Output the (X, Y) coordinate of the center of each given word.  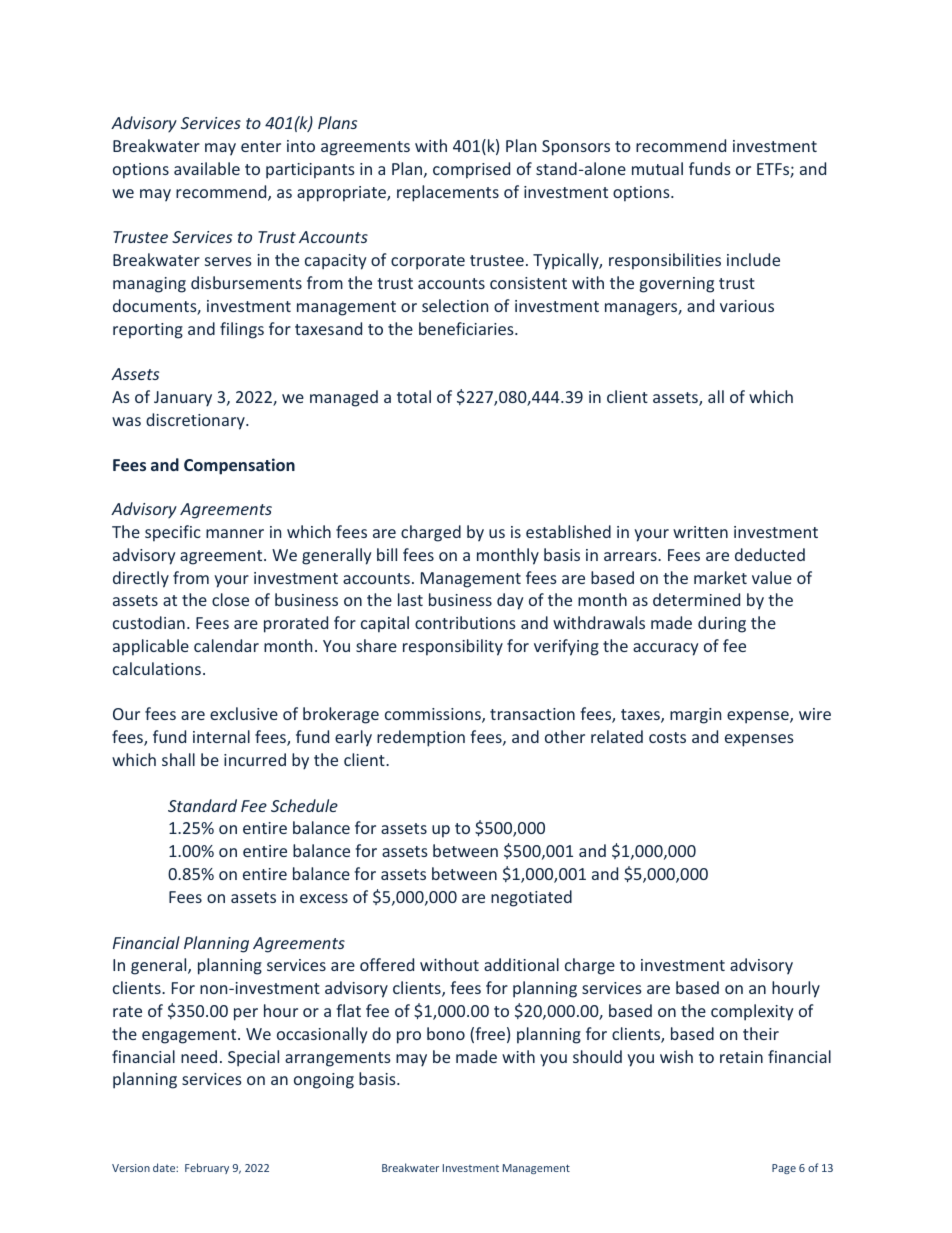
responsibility (453, 647)
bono (446, 1033)
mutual (657, 168)
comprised (471, 170)
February (207, 1168)
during (722, 624)
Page (784, 1169)
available (207, 168)
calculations (158, 668)
